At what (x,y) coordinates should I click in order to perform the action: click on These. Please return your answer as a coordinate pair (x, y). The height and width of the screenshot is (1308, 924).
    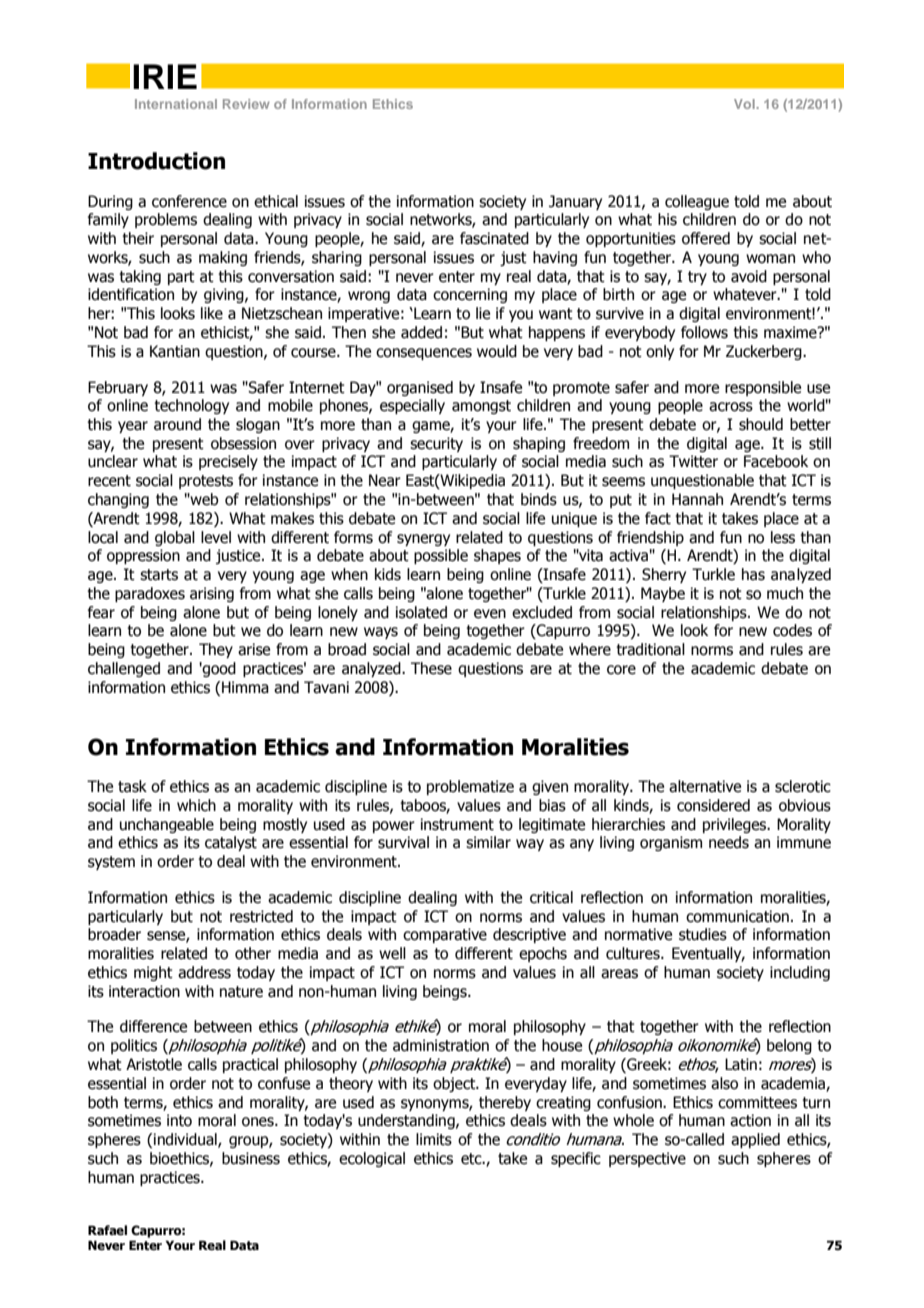
    Looking at the image, I should click on (431, 668).
